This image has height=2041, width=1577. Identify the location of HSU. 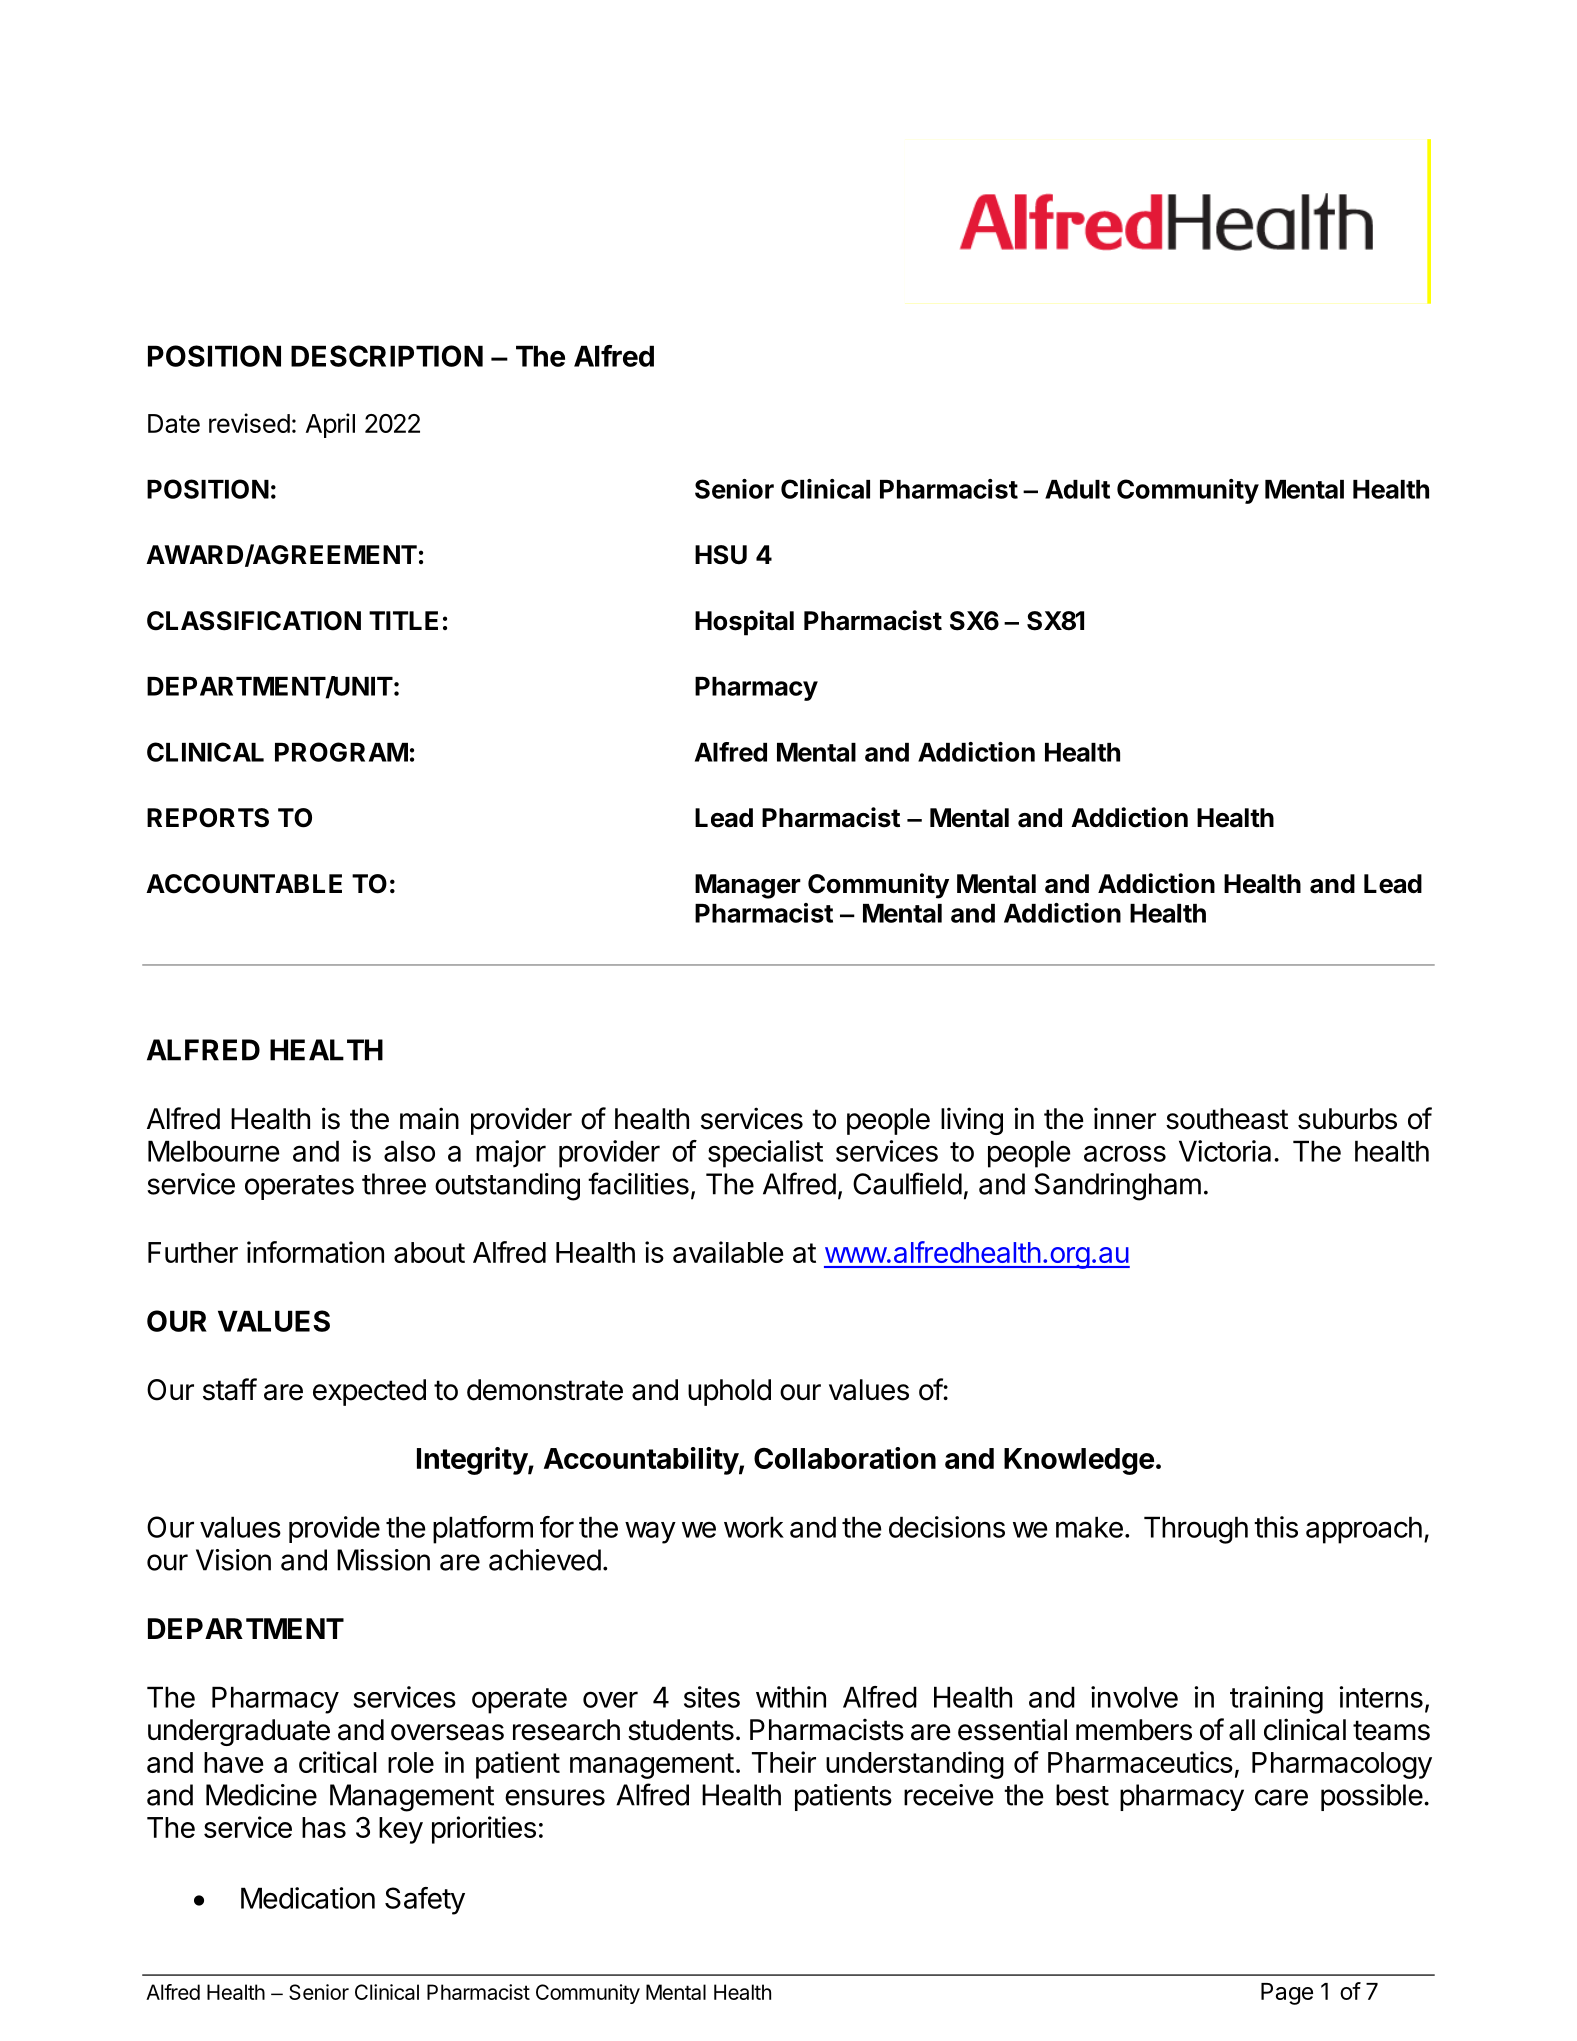
(721, 555).
